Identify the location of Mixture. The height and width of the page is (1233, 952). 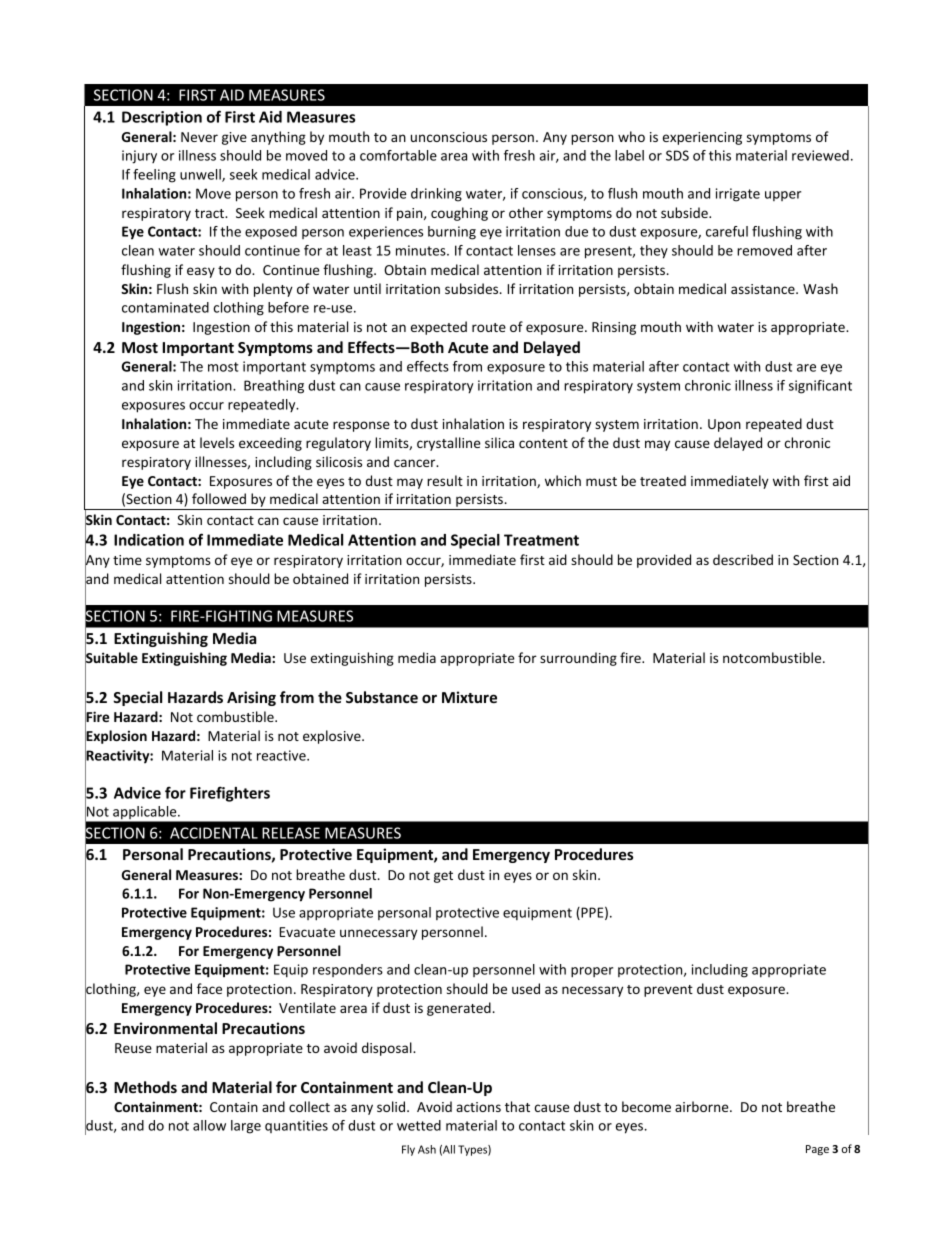
(469, 697).
